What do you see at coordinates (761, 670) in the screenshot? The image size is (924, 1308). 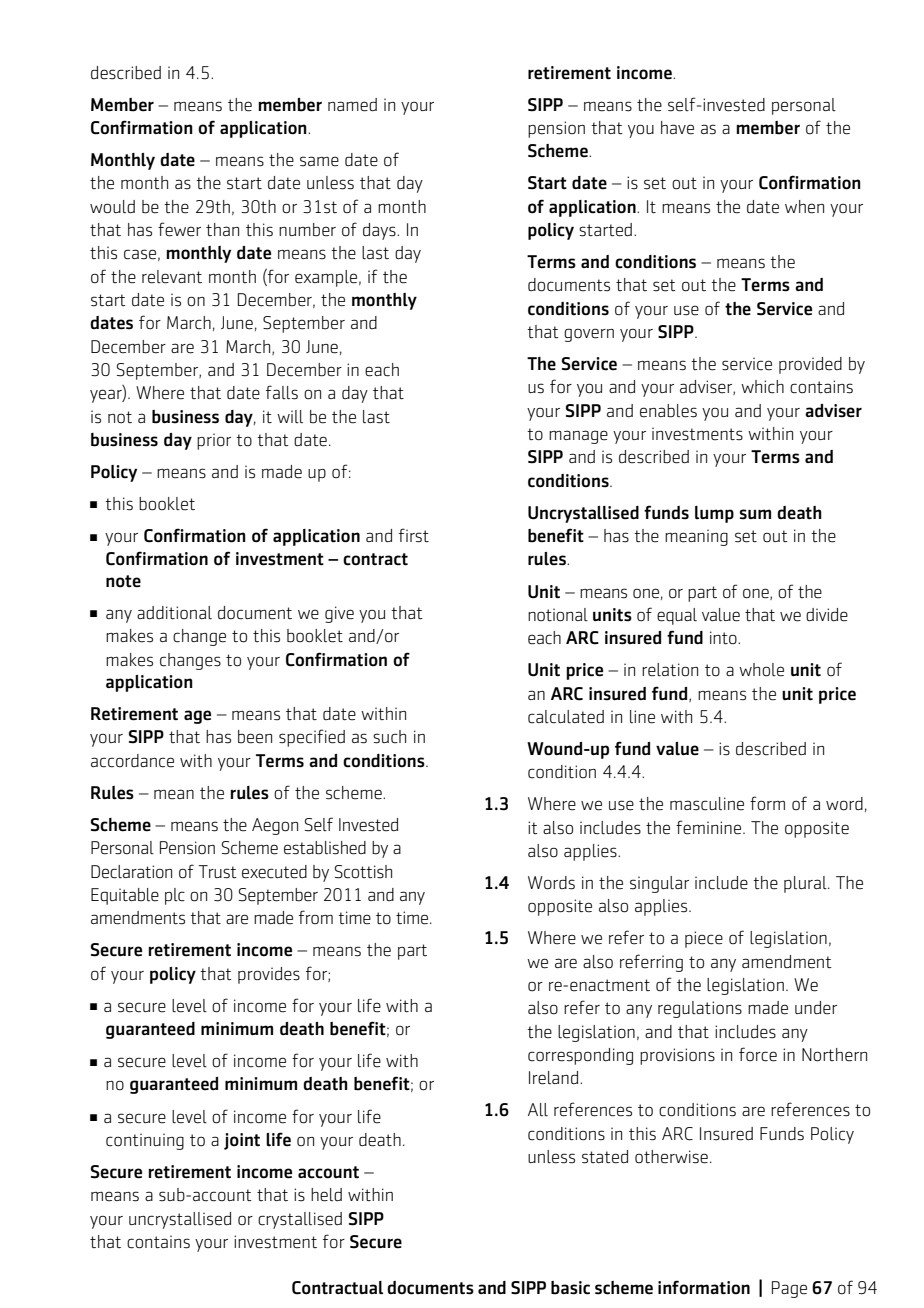 I see `whole` at bounding box center [761, 670].
